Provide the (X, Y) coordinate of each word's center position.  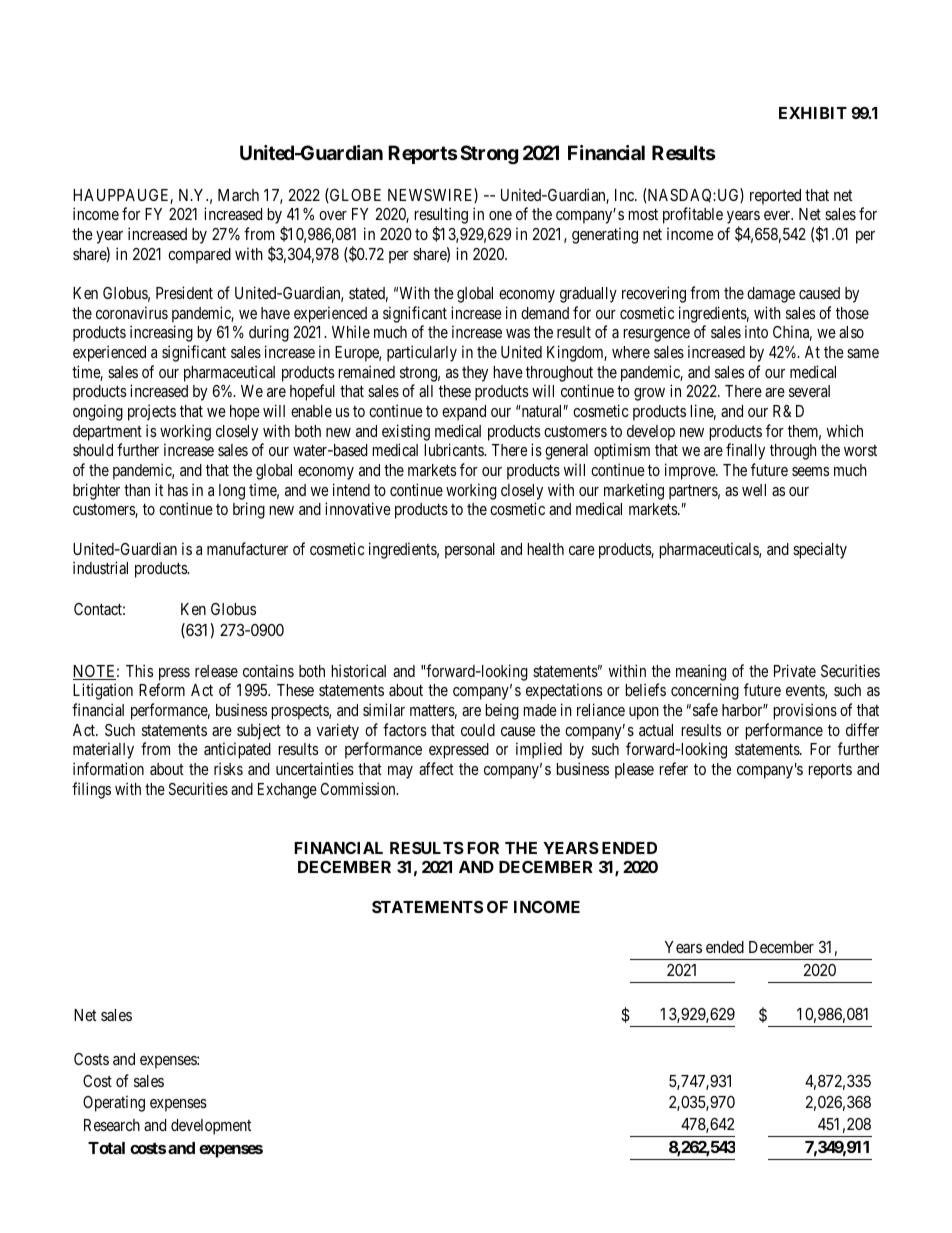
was (518, 333)
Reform (162, 689)
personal (470, 551)
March (238, 195)
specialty (820, 550)
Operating (114, 1103)
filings (91, 790)
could (478, 730)
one (500, 215)
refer (674, 768)
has (178, 490)
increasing (161, 333)
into (756, 331)
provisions (805, 711)
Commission (359, 788)
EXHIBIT (813, 113)
